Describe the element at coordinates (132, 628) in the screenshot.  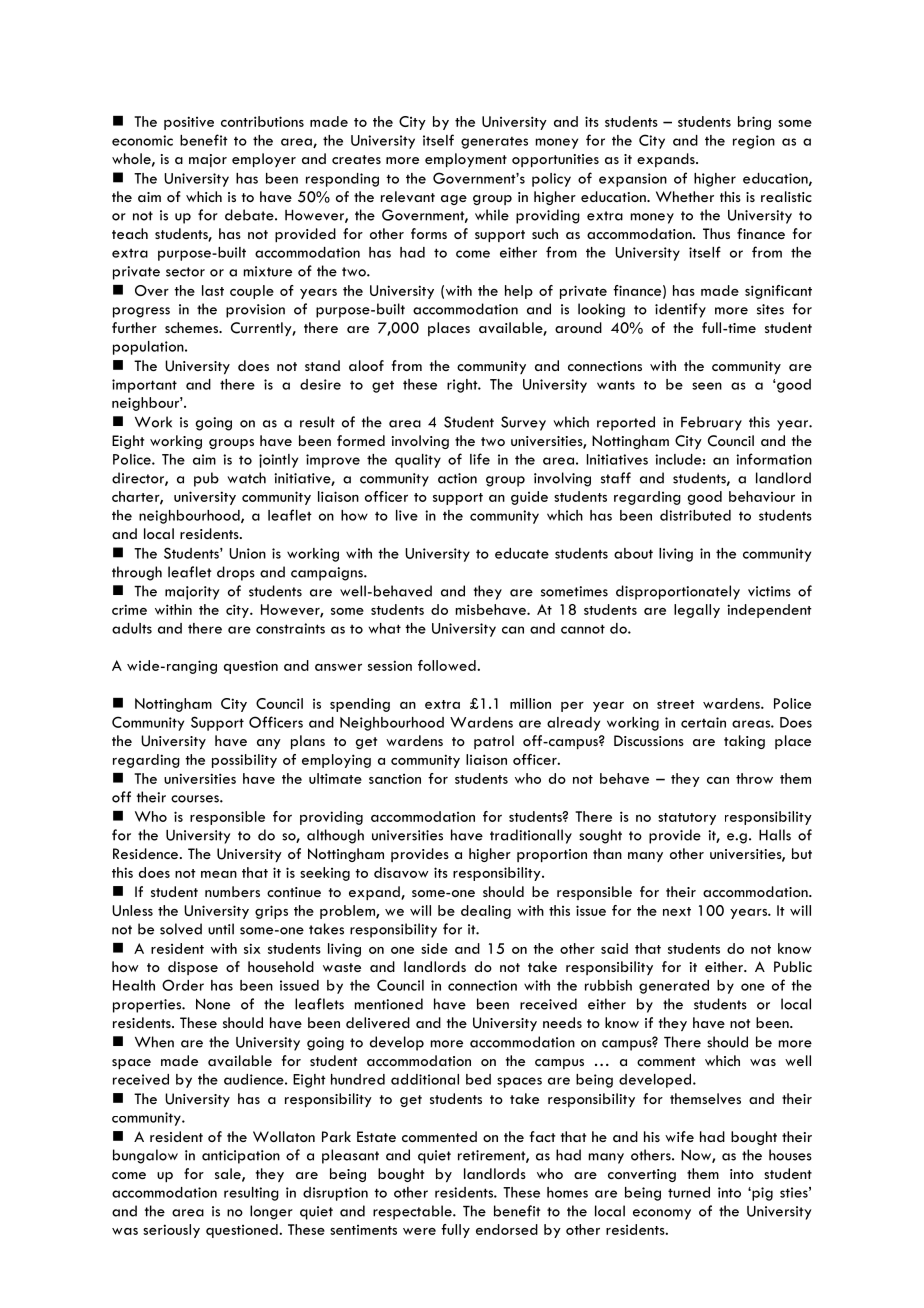
I see `adults` at that location.
